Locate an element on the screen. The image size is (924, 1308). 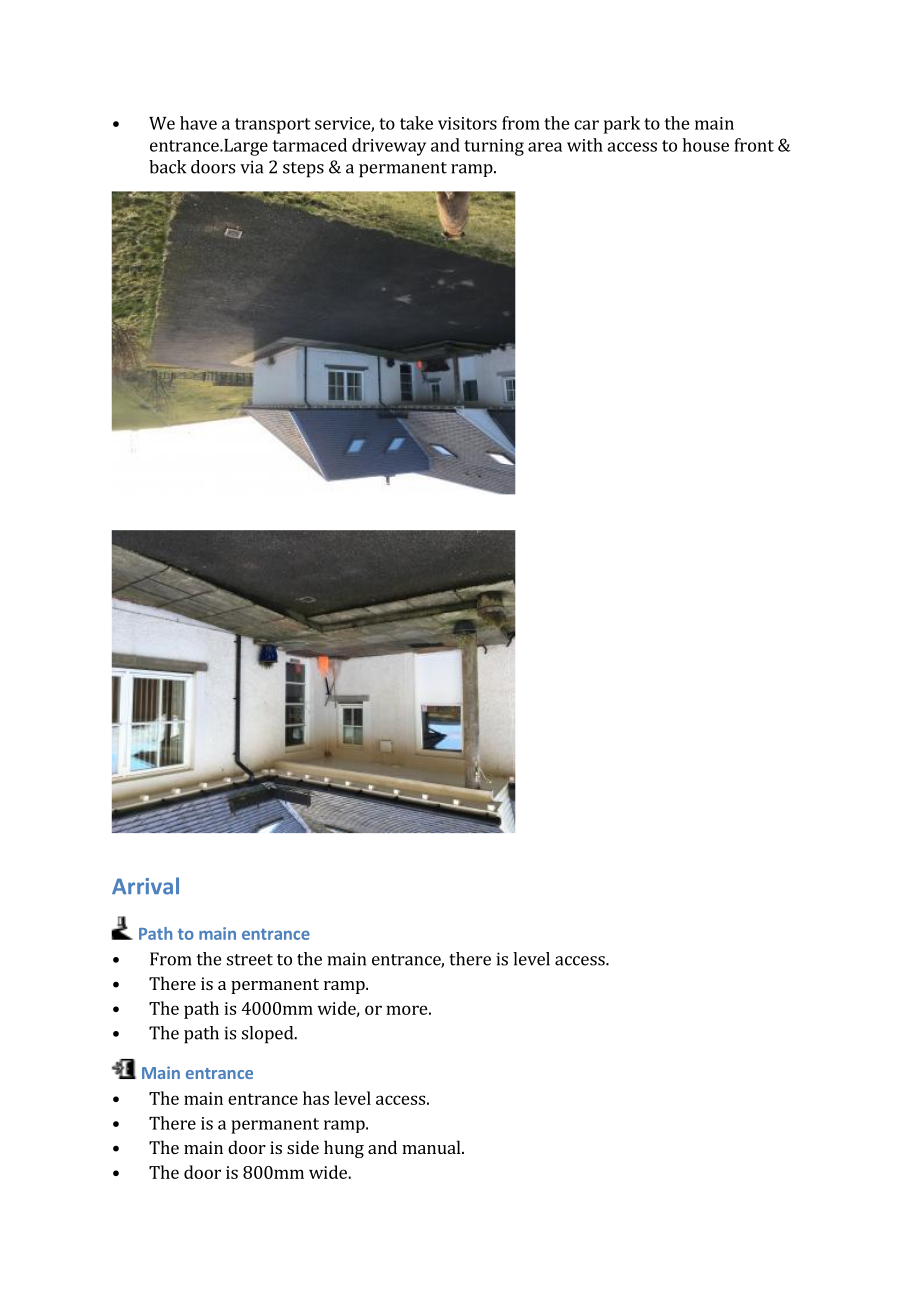
side is located at coordinates (303, 1147).
